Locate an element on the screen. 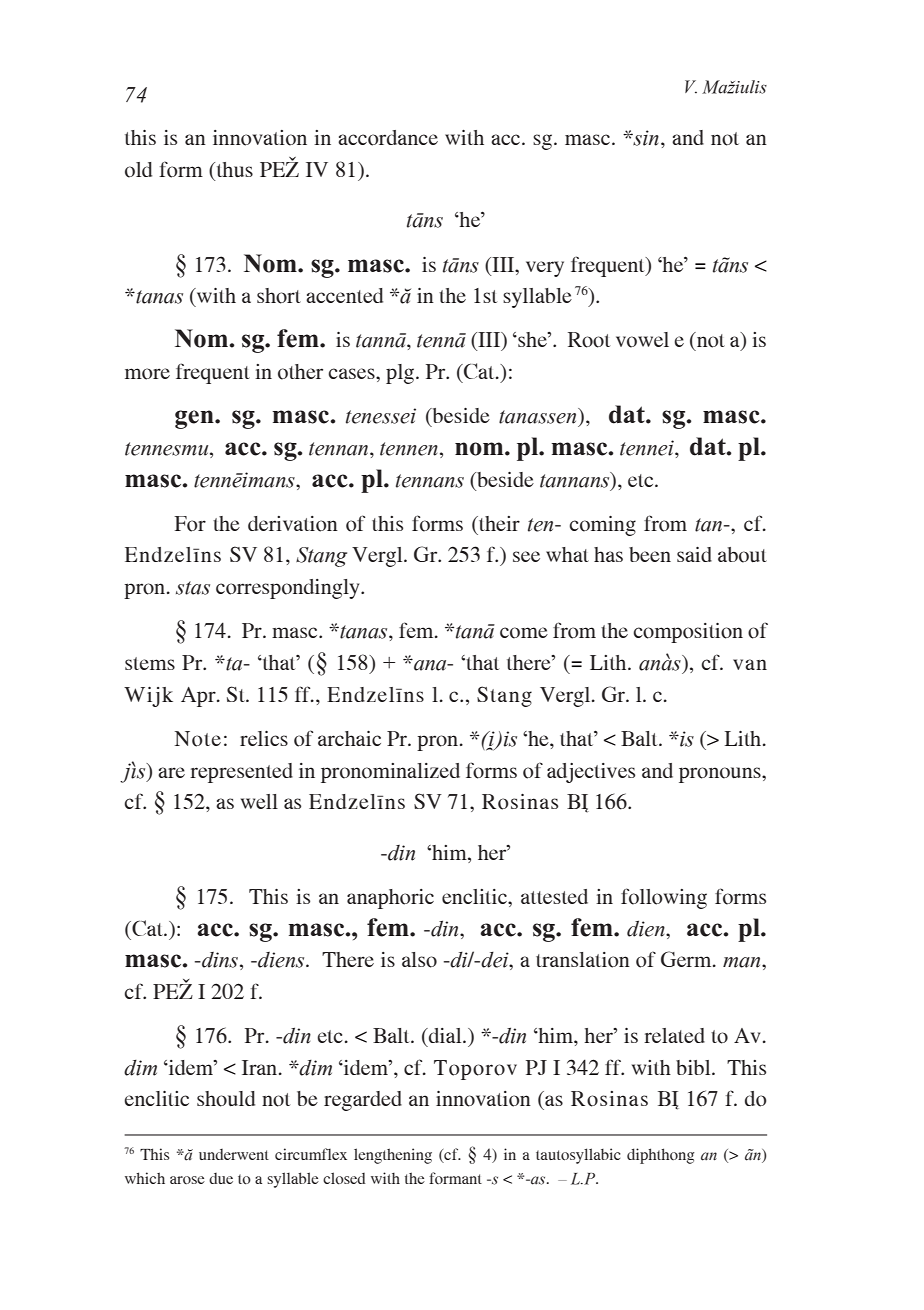  lengthening is located at coordinates (393, 1156).
